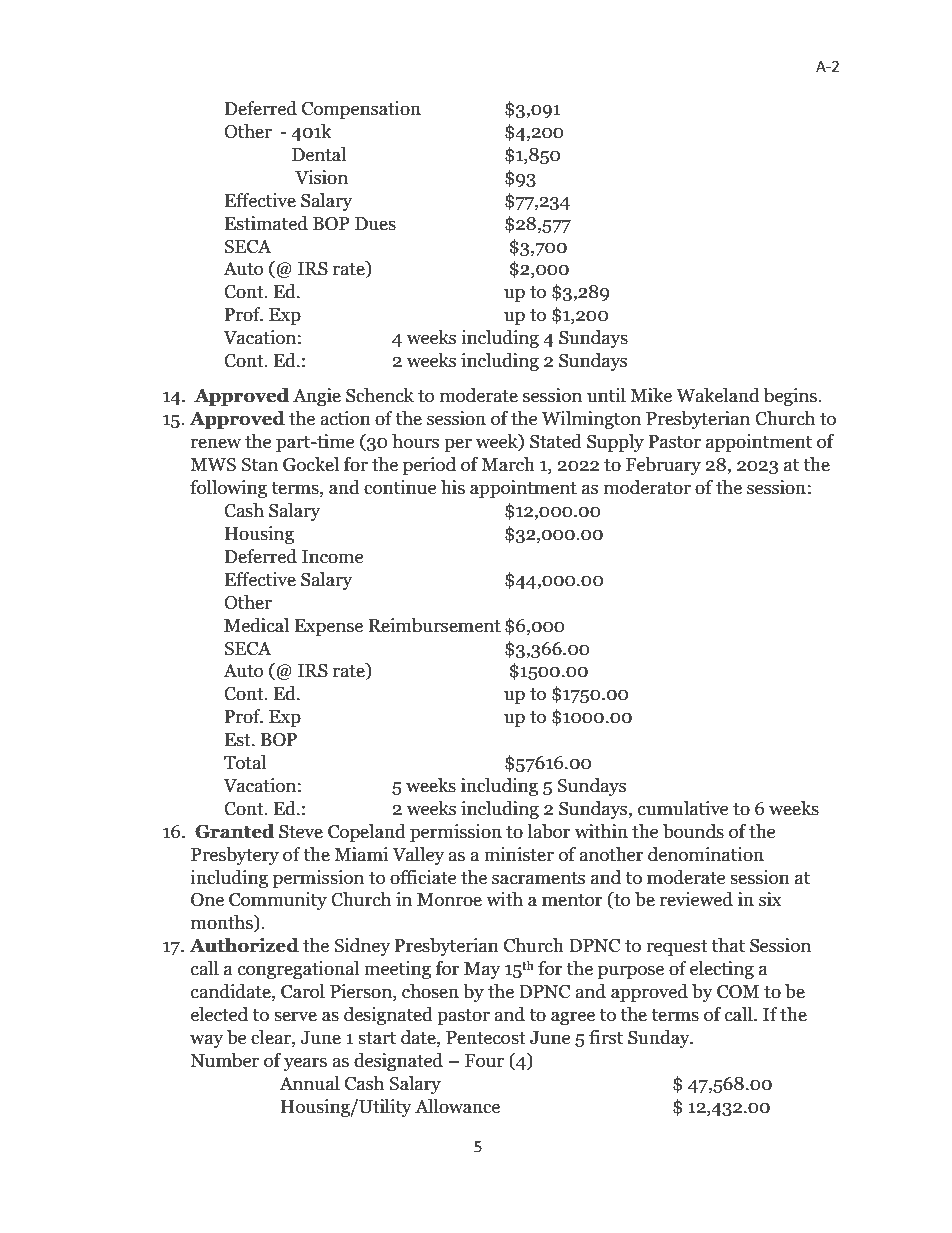  What do you see at coordinates (647, 487) in the screenshot?
I see `moderator` at bounding box center [647, 487].
